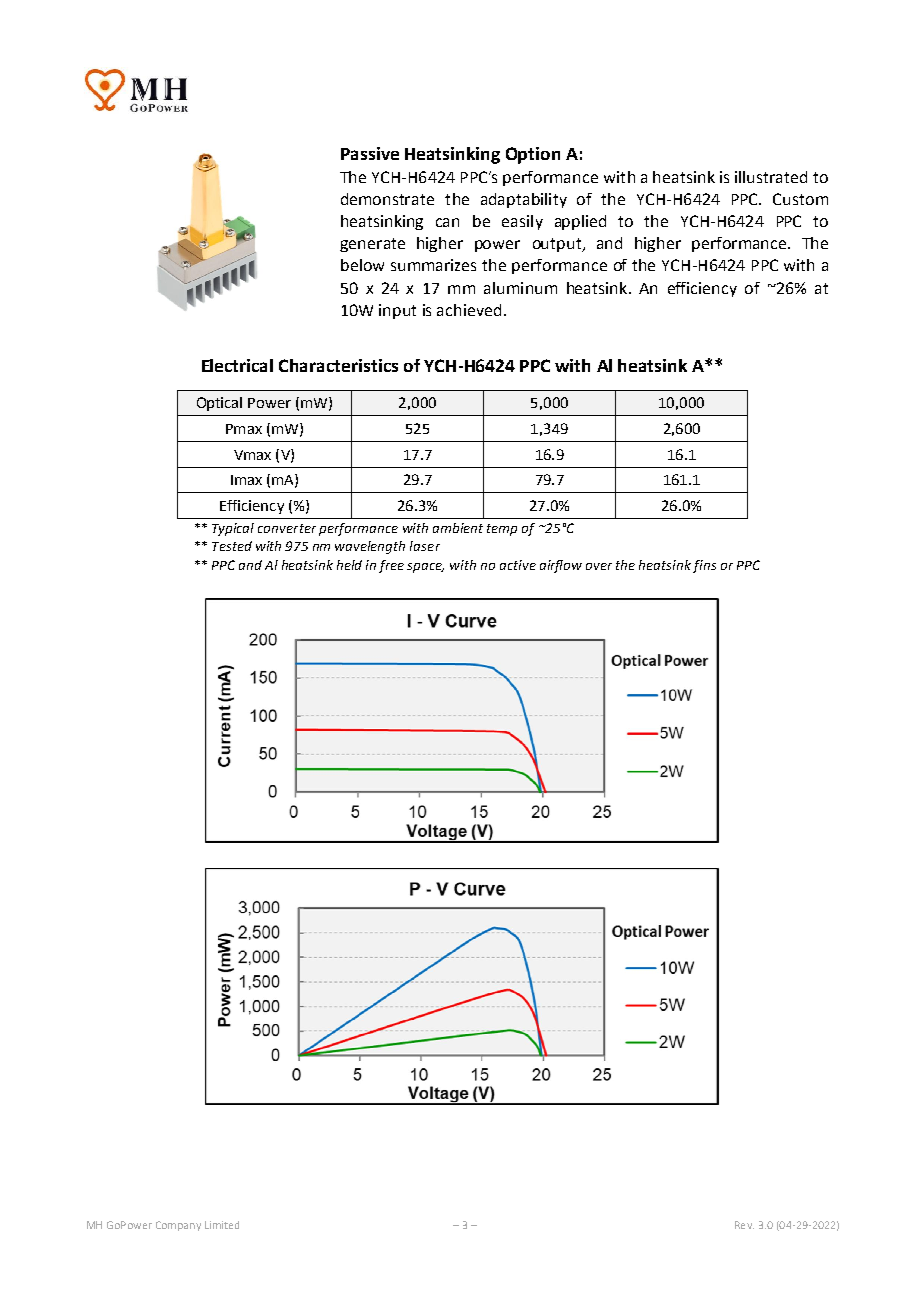 The width and height of the screenshot is (924, 1308). What do you see at coordinates (391, 566) in the screenshot?
I see `free` at bounding box center [391, 566].
